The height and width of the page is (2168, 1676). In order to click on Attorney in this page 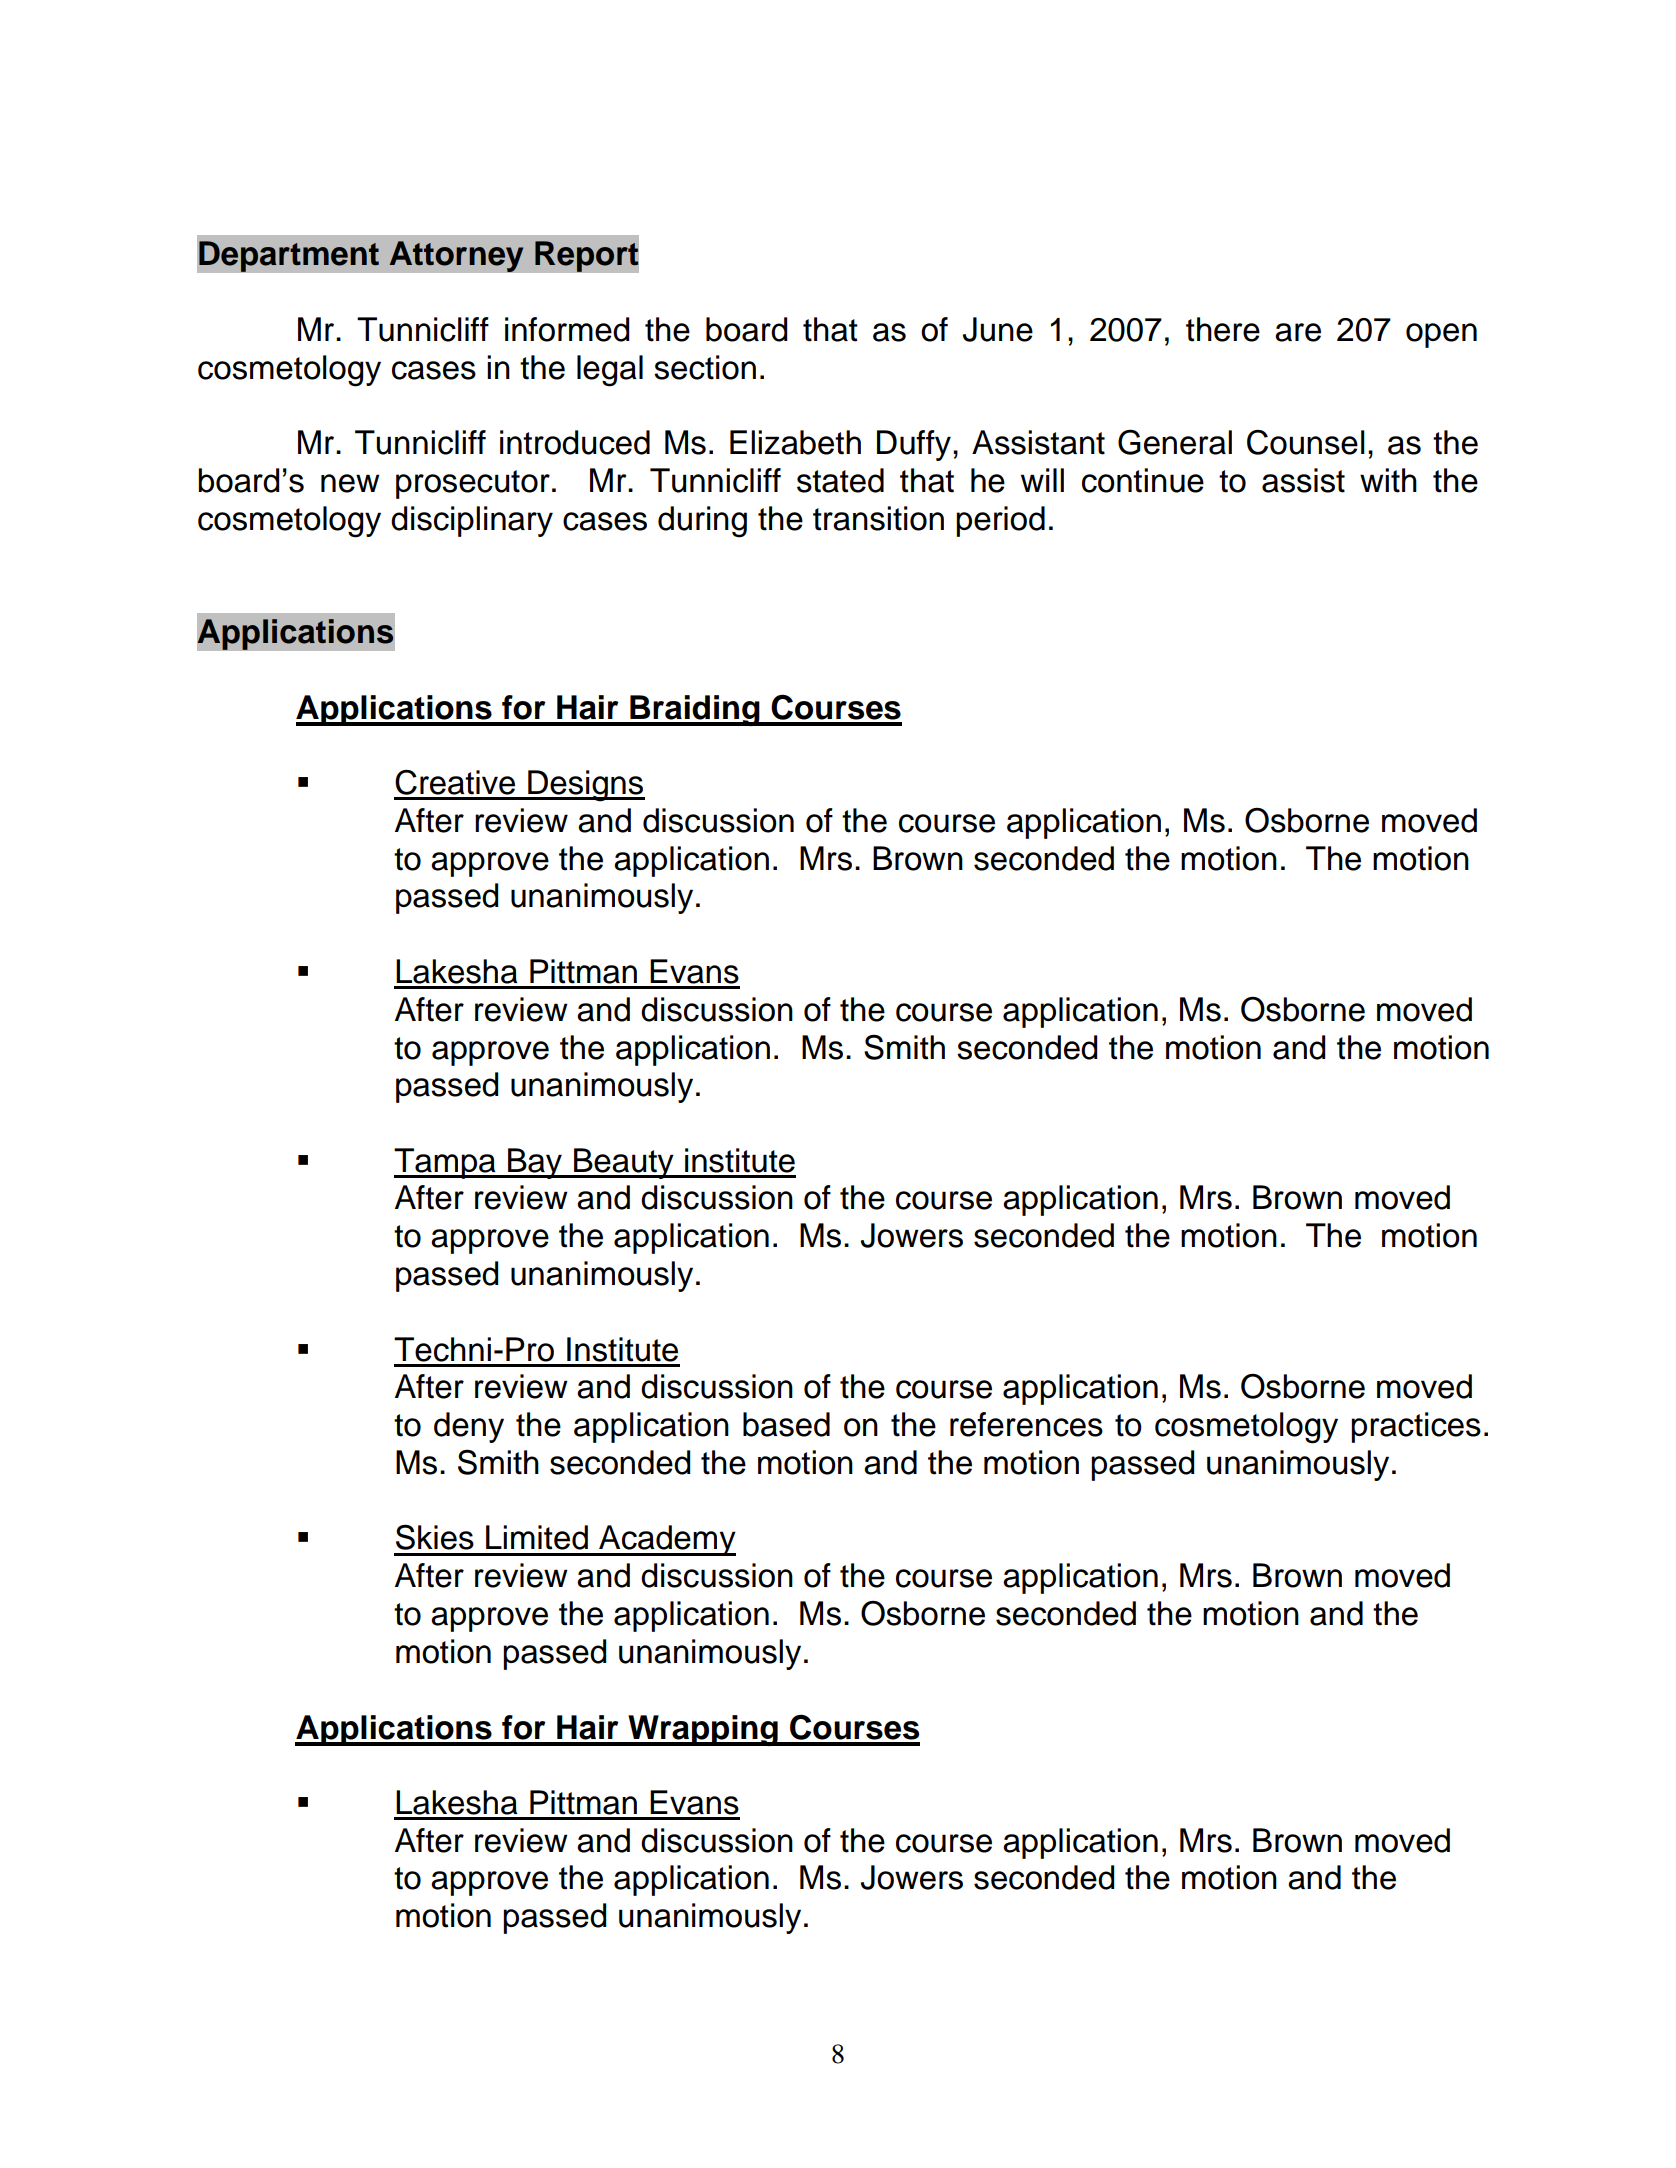, I will do `click(456, 256)`.
